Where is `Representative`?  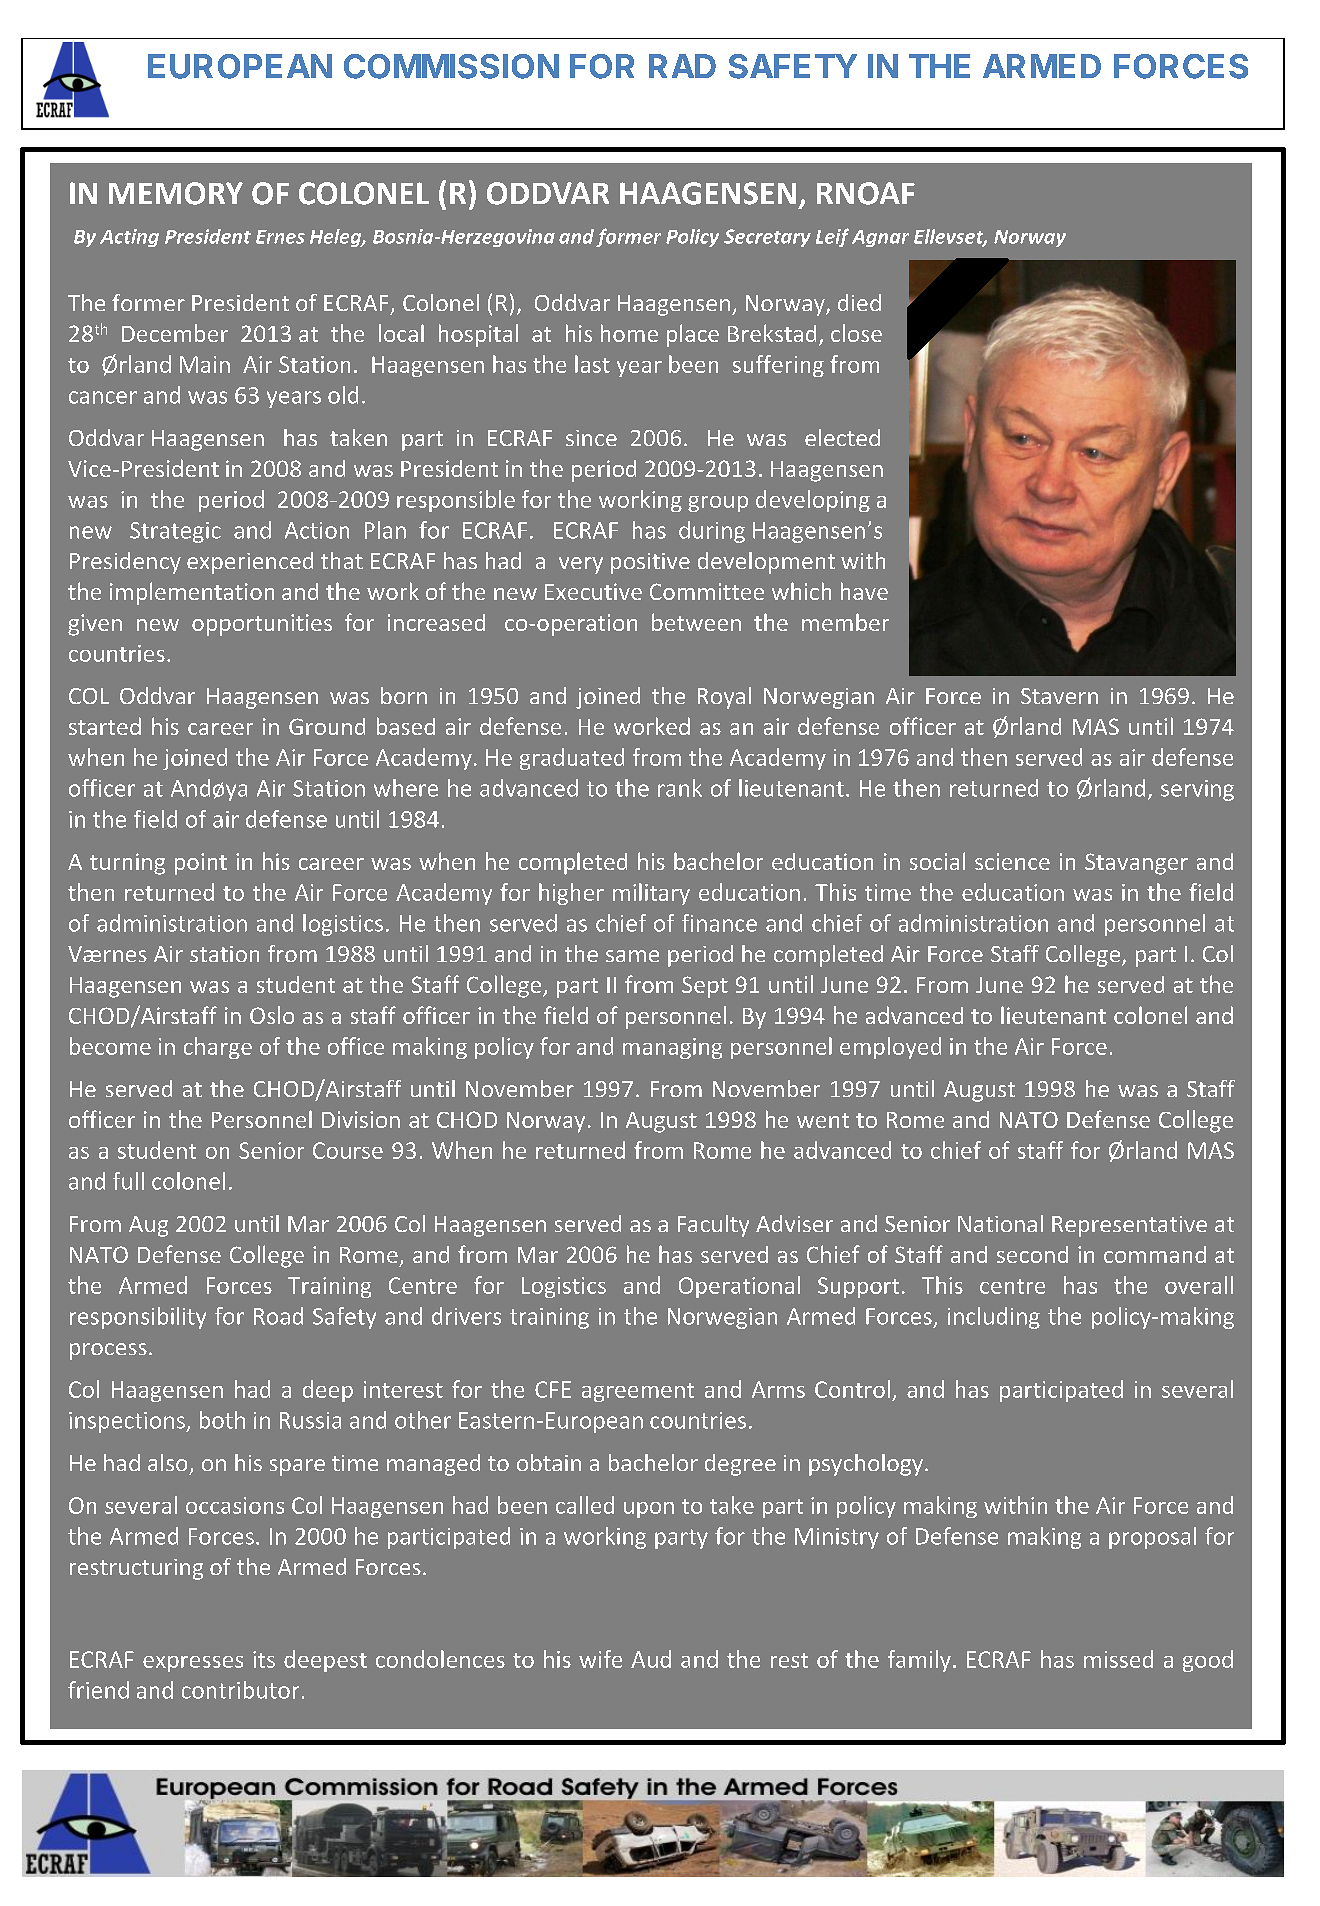 Representative is located at coordinates (1129, 1226).
